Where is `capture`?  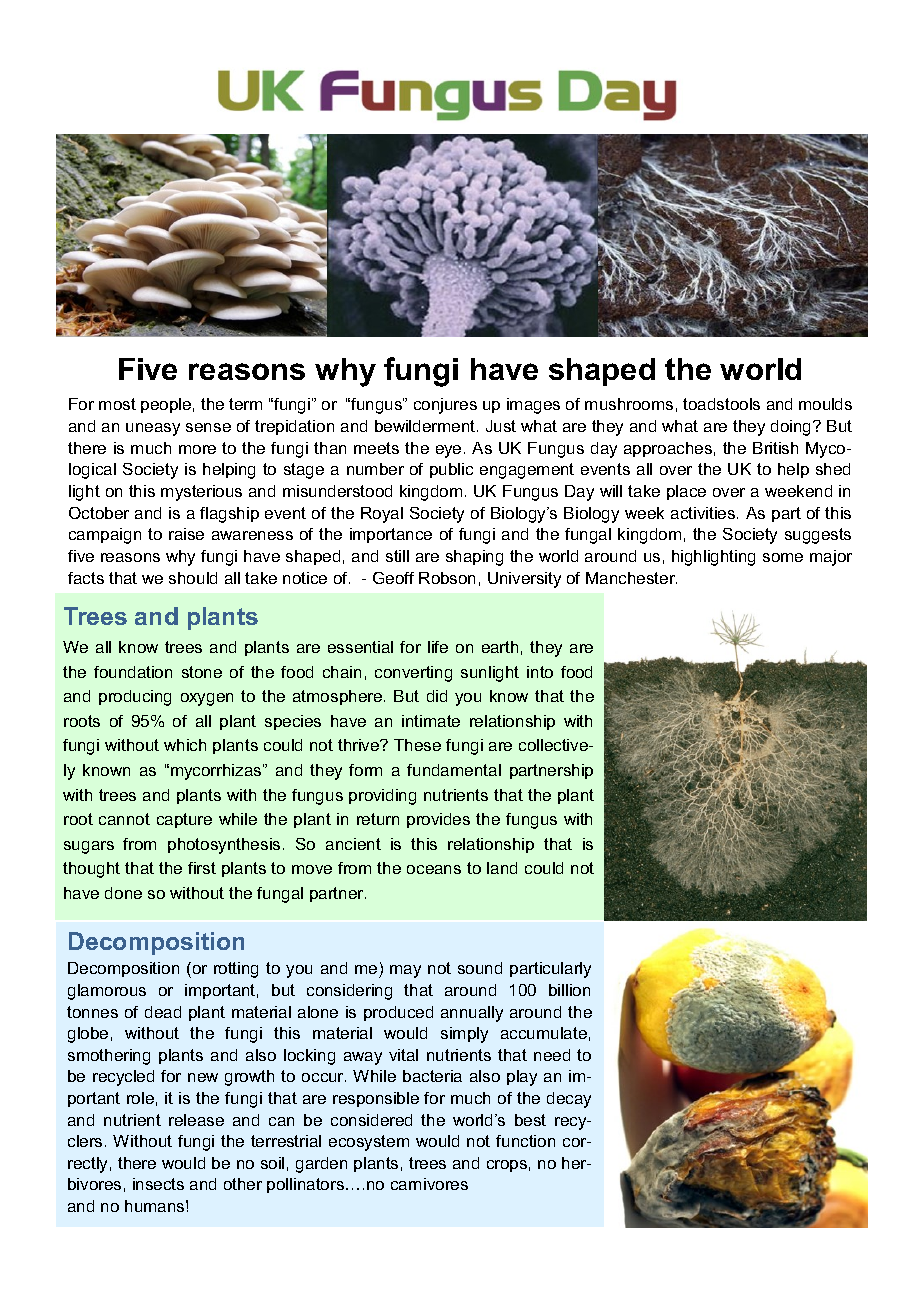 capture is located at coordinates (184, 820).
